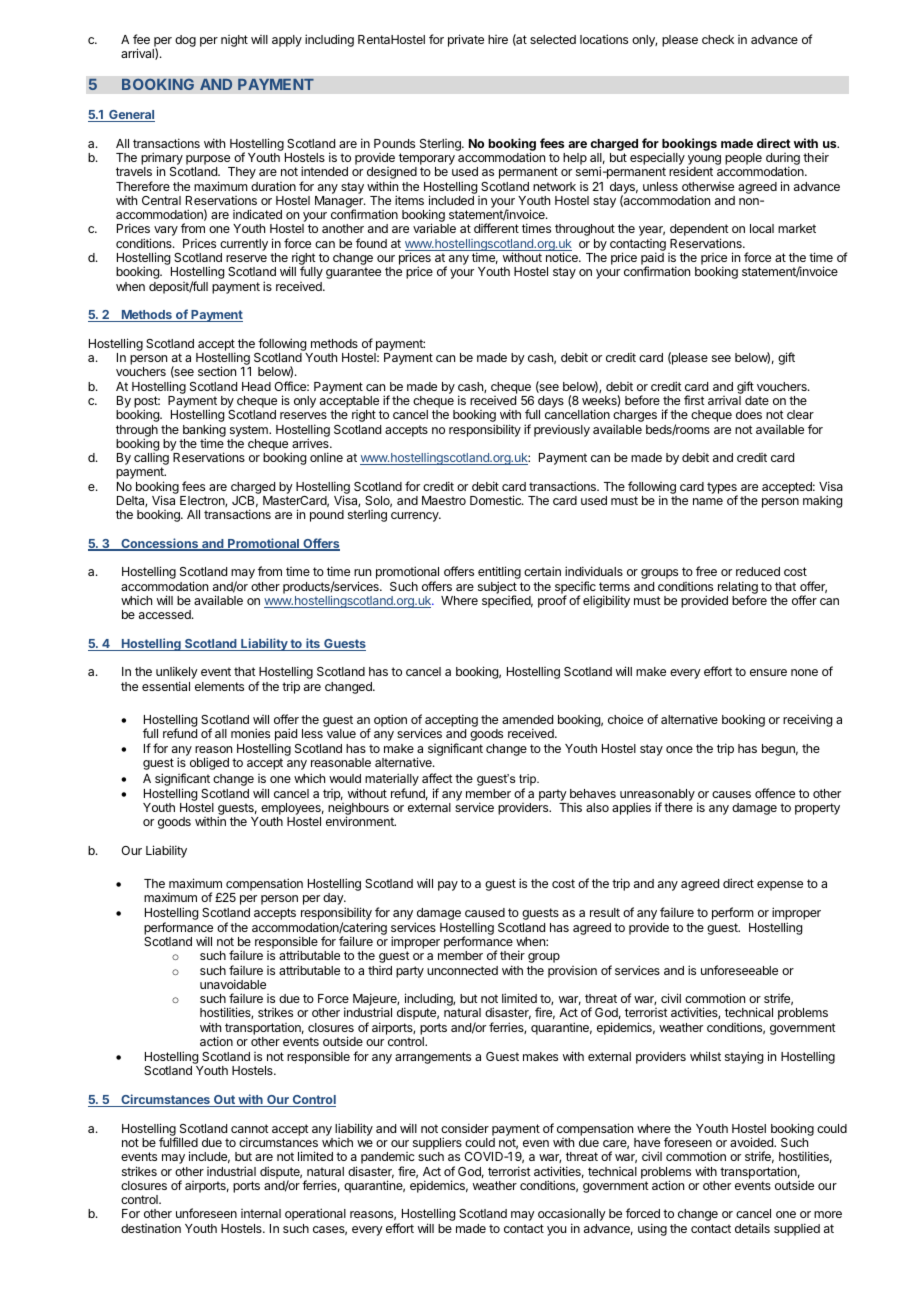 The width and height of the screenshot is (924, 1308). What do you see at coordinates (768, 672) in the screenshot?
I see `ensure` at bounding box center [768, 672].
